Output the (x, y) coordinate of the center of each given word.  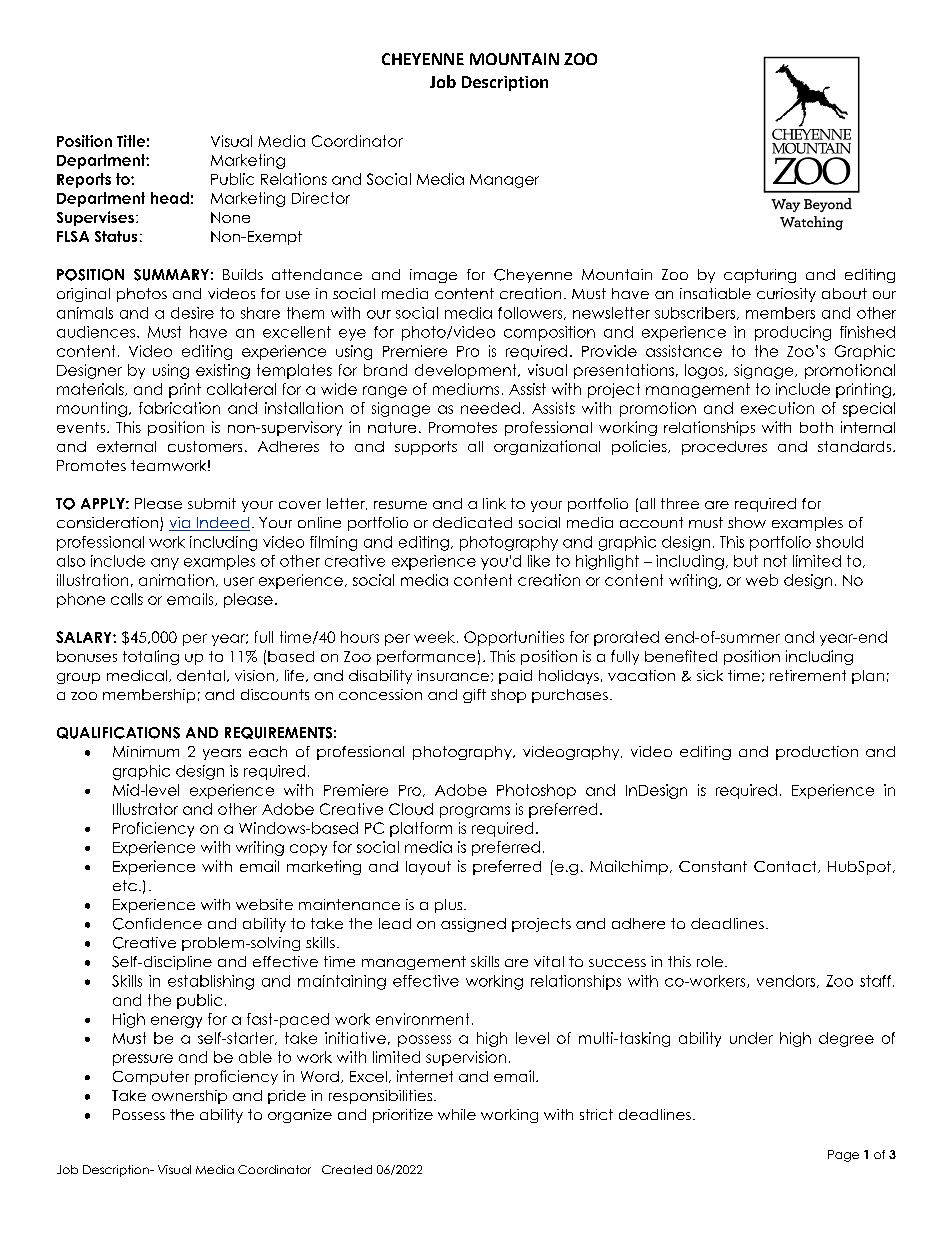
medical (137, 675)
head (170, 198)
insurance (453, 675)
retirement (808, 675)
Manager (504, 181)
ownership (189, 1097)
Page (843, 1156)
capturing (760, 276)
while (457, 1114)
